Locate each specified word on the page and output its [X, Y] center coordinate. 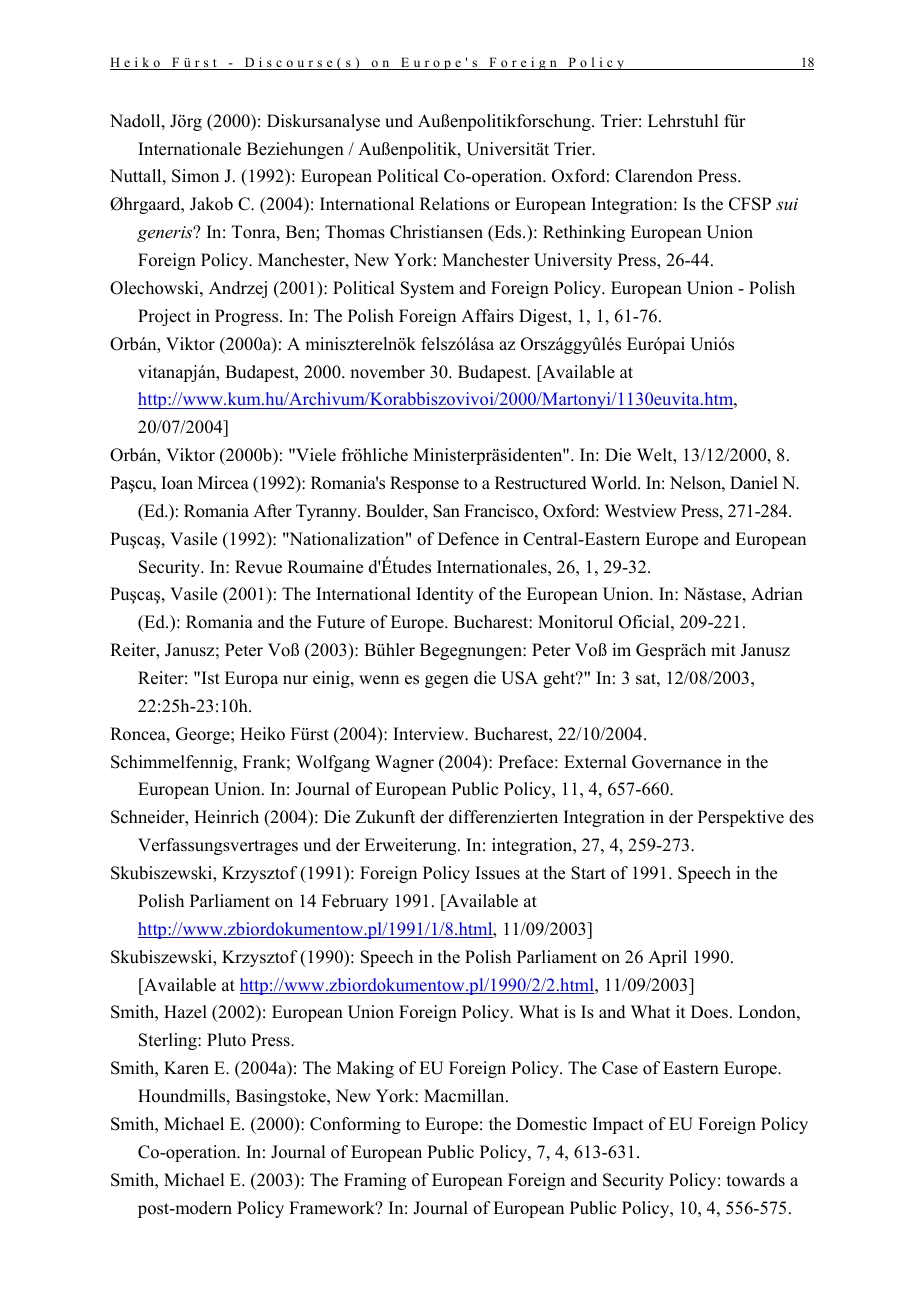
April [667, 958]
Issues [497, 873]
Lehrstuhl [683, 121]
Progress [248, 317]
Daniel [754, 483]
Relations [454, 204]
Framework [333, 1208]
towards [756, 1180]
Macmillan [465, 1096]
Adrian [777, 594]
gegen [447, 681]
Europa [251, 679]
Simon [195, 176]
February [355, 902]
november [387, 372]
